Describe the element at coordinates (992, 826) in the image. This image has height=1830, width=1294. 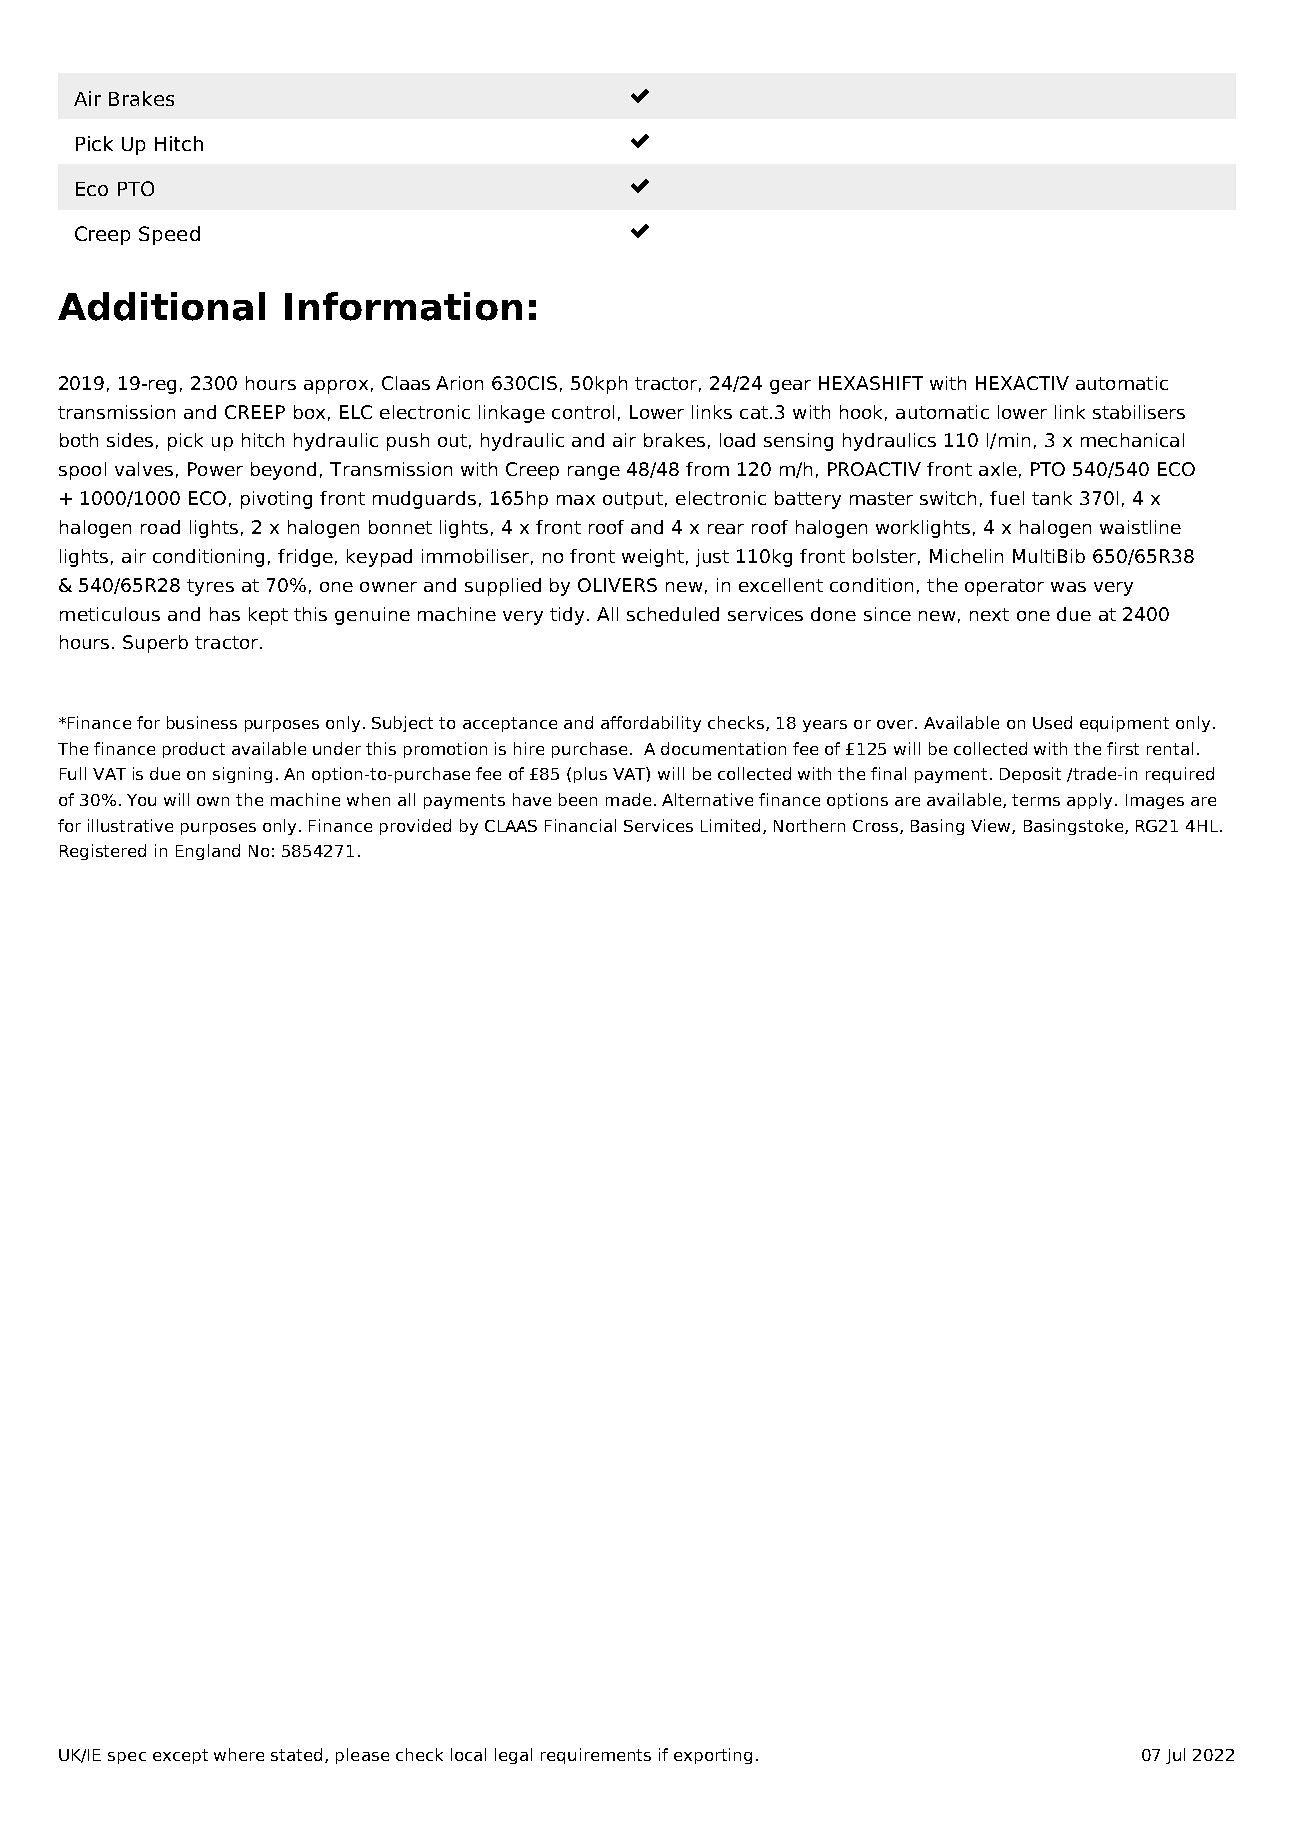
I see `View` at that location.
